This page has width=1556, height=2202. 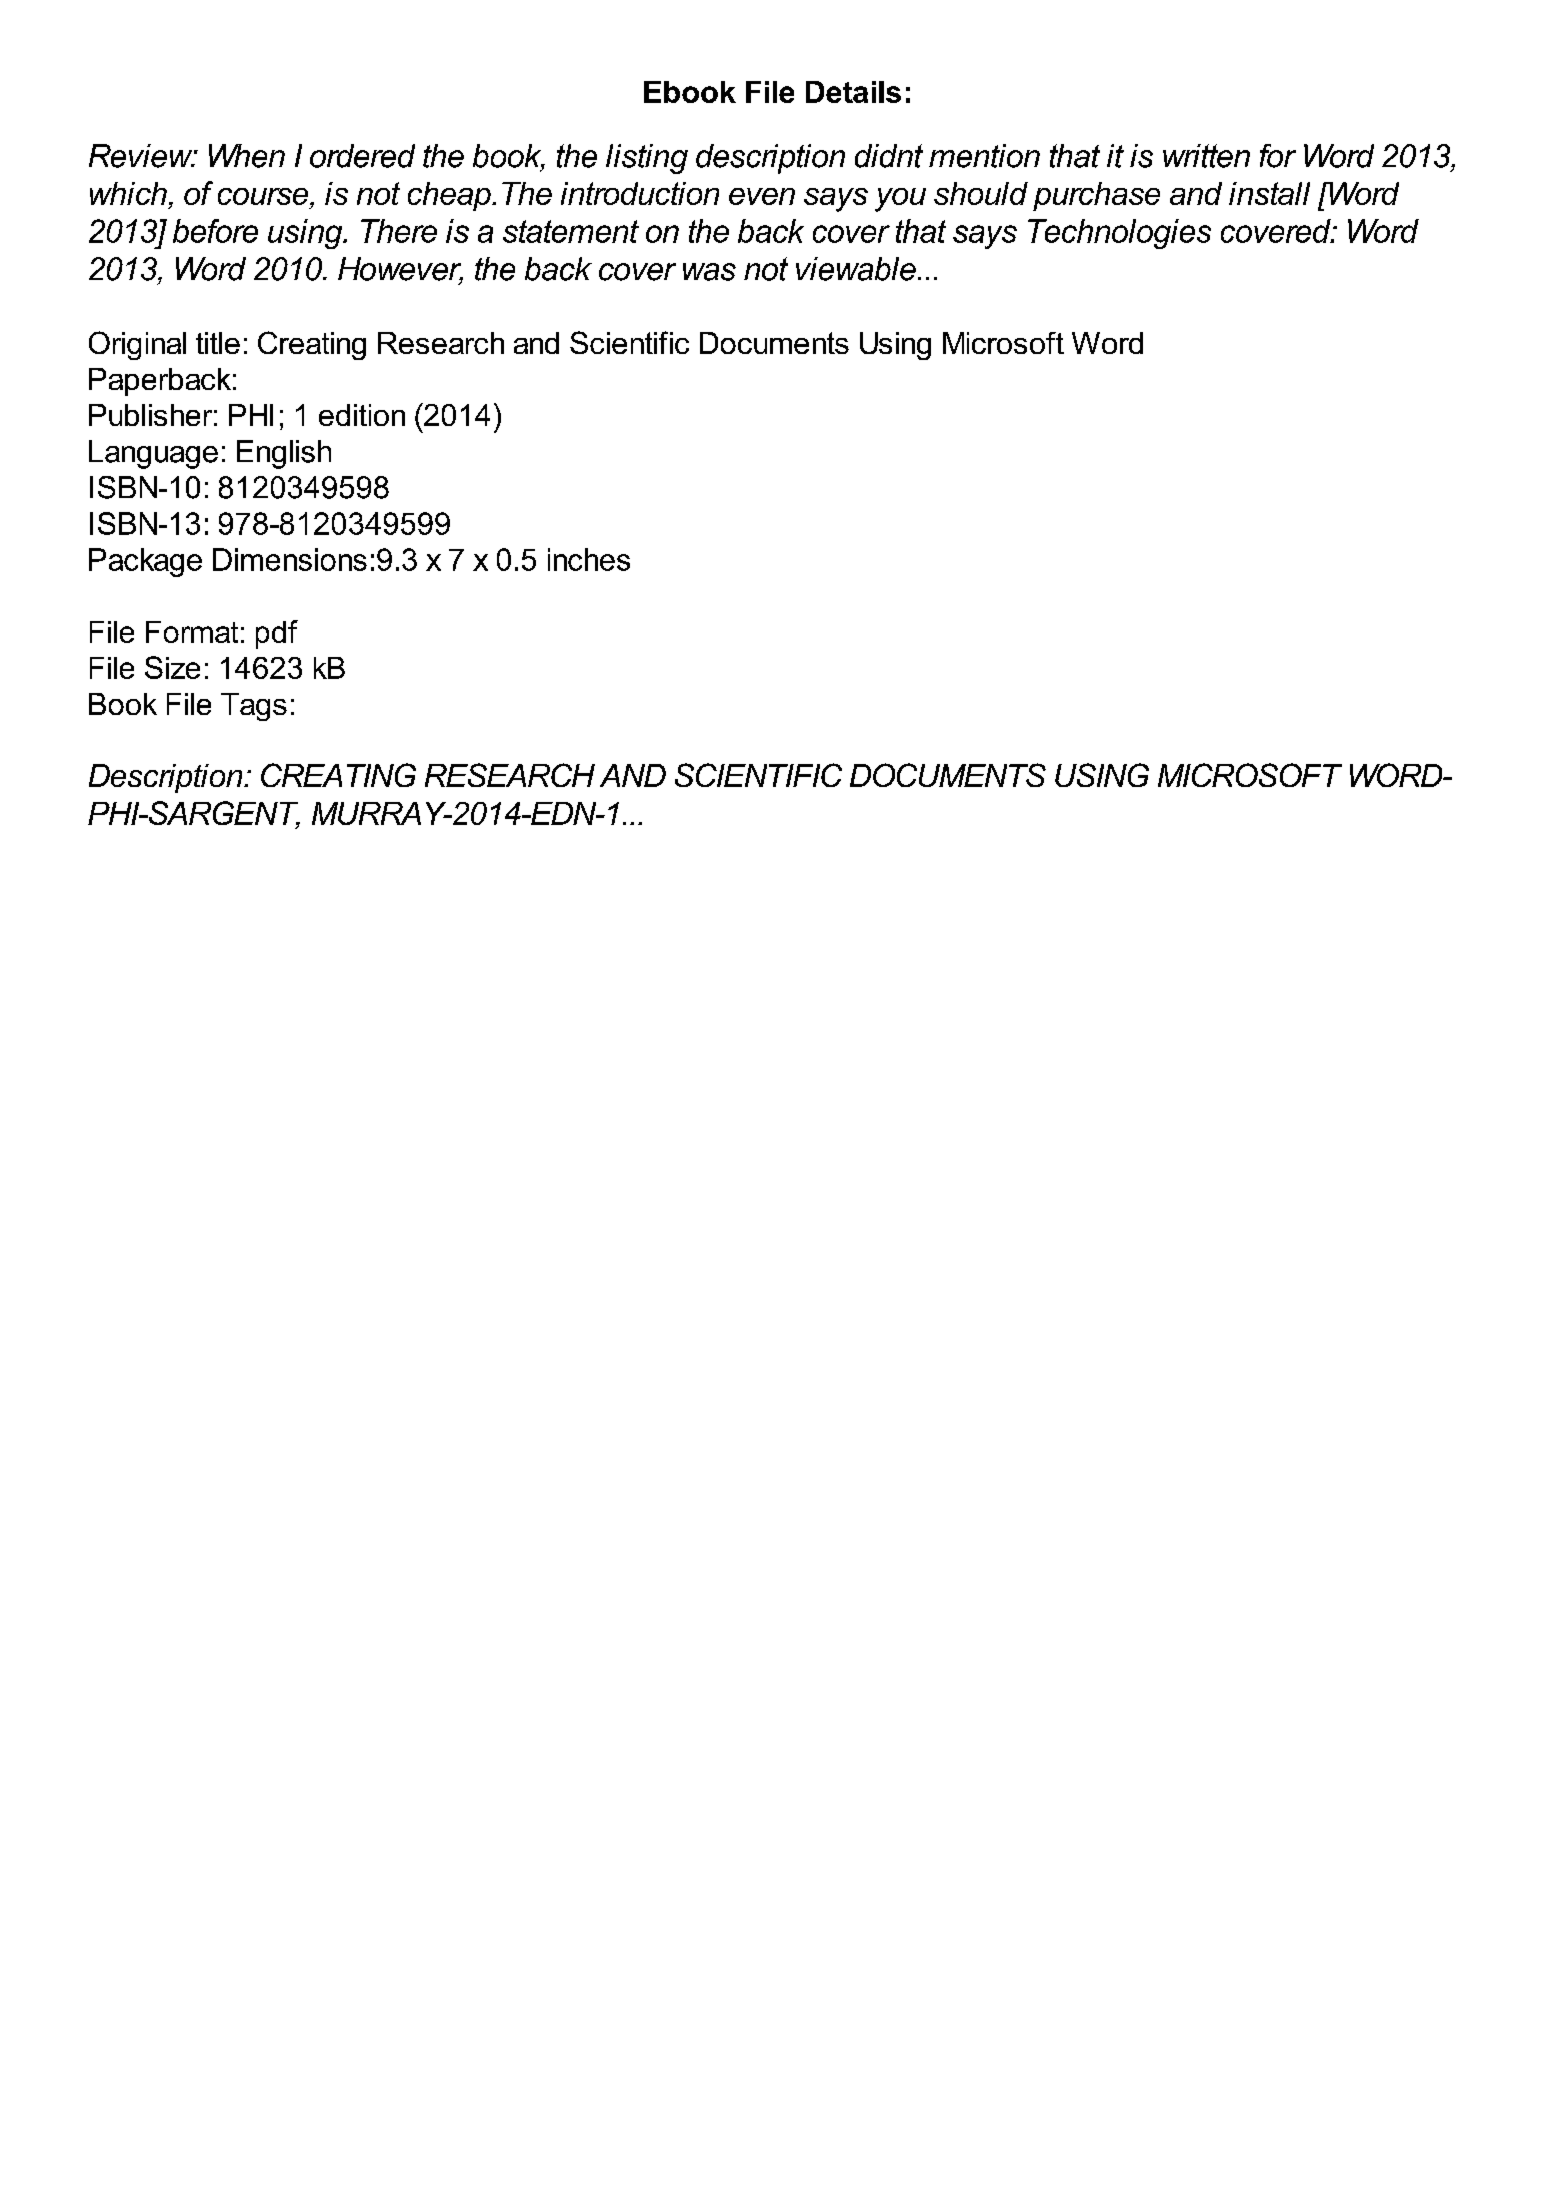 I want to click on was, so click(x=709, y=272).
